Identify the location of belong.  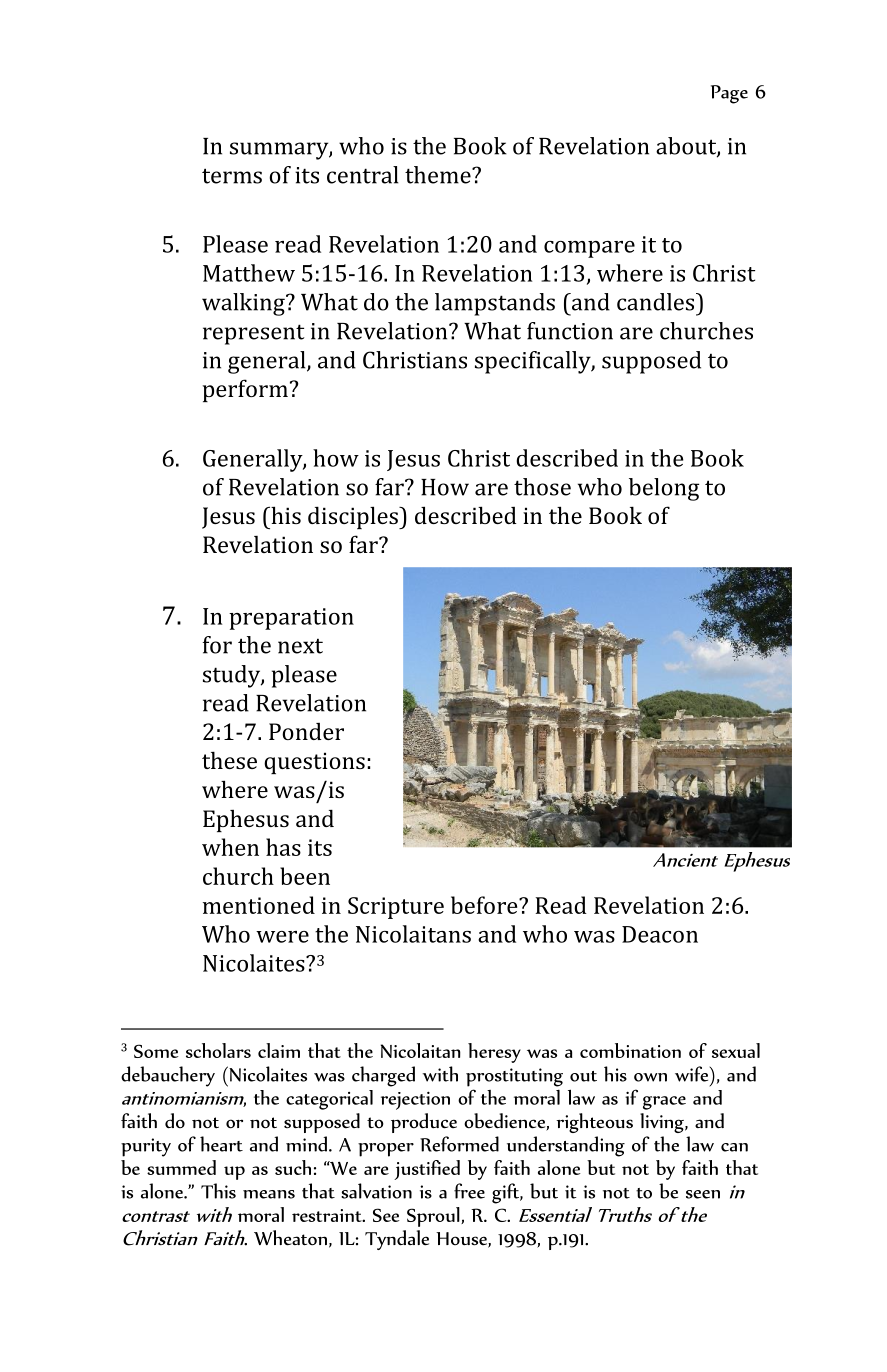
(664, 489).
